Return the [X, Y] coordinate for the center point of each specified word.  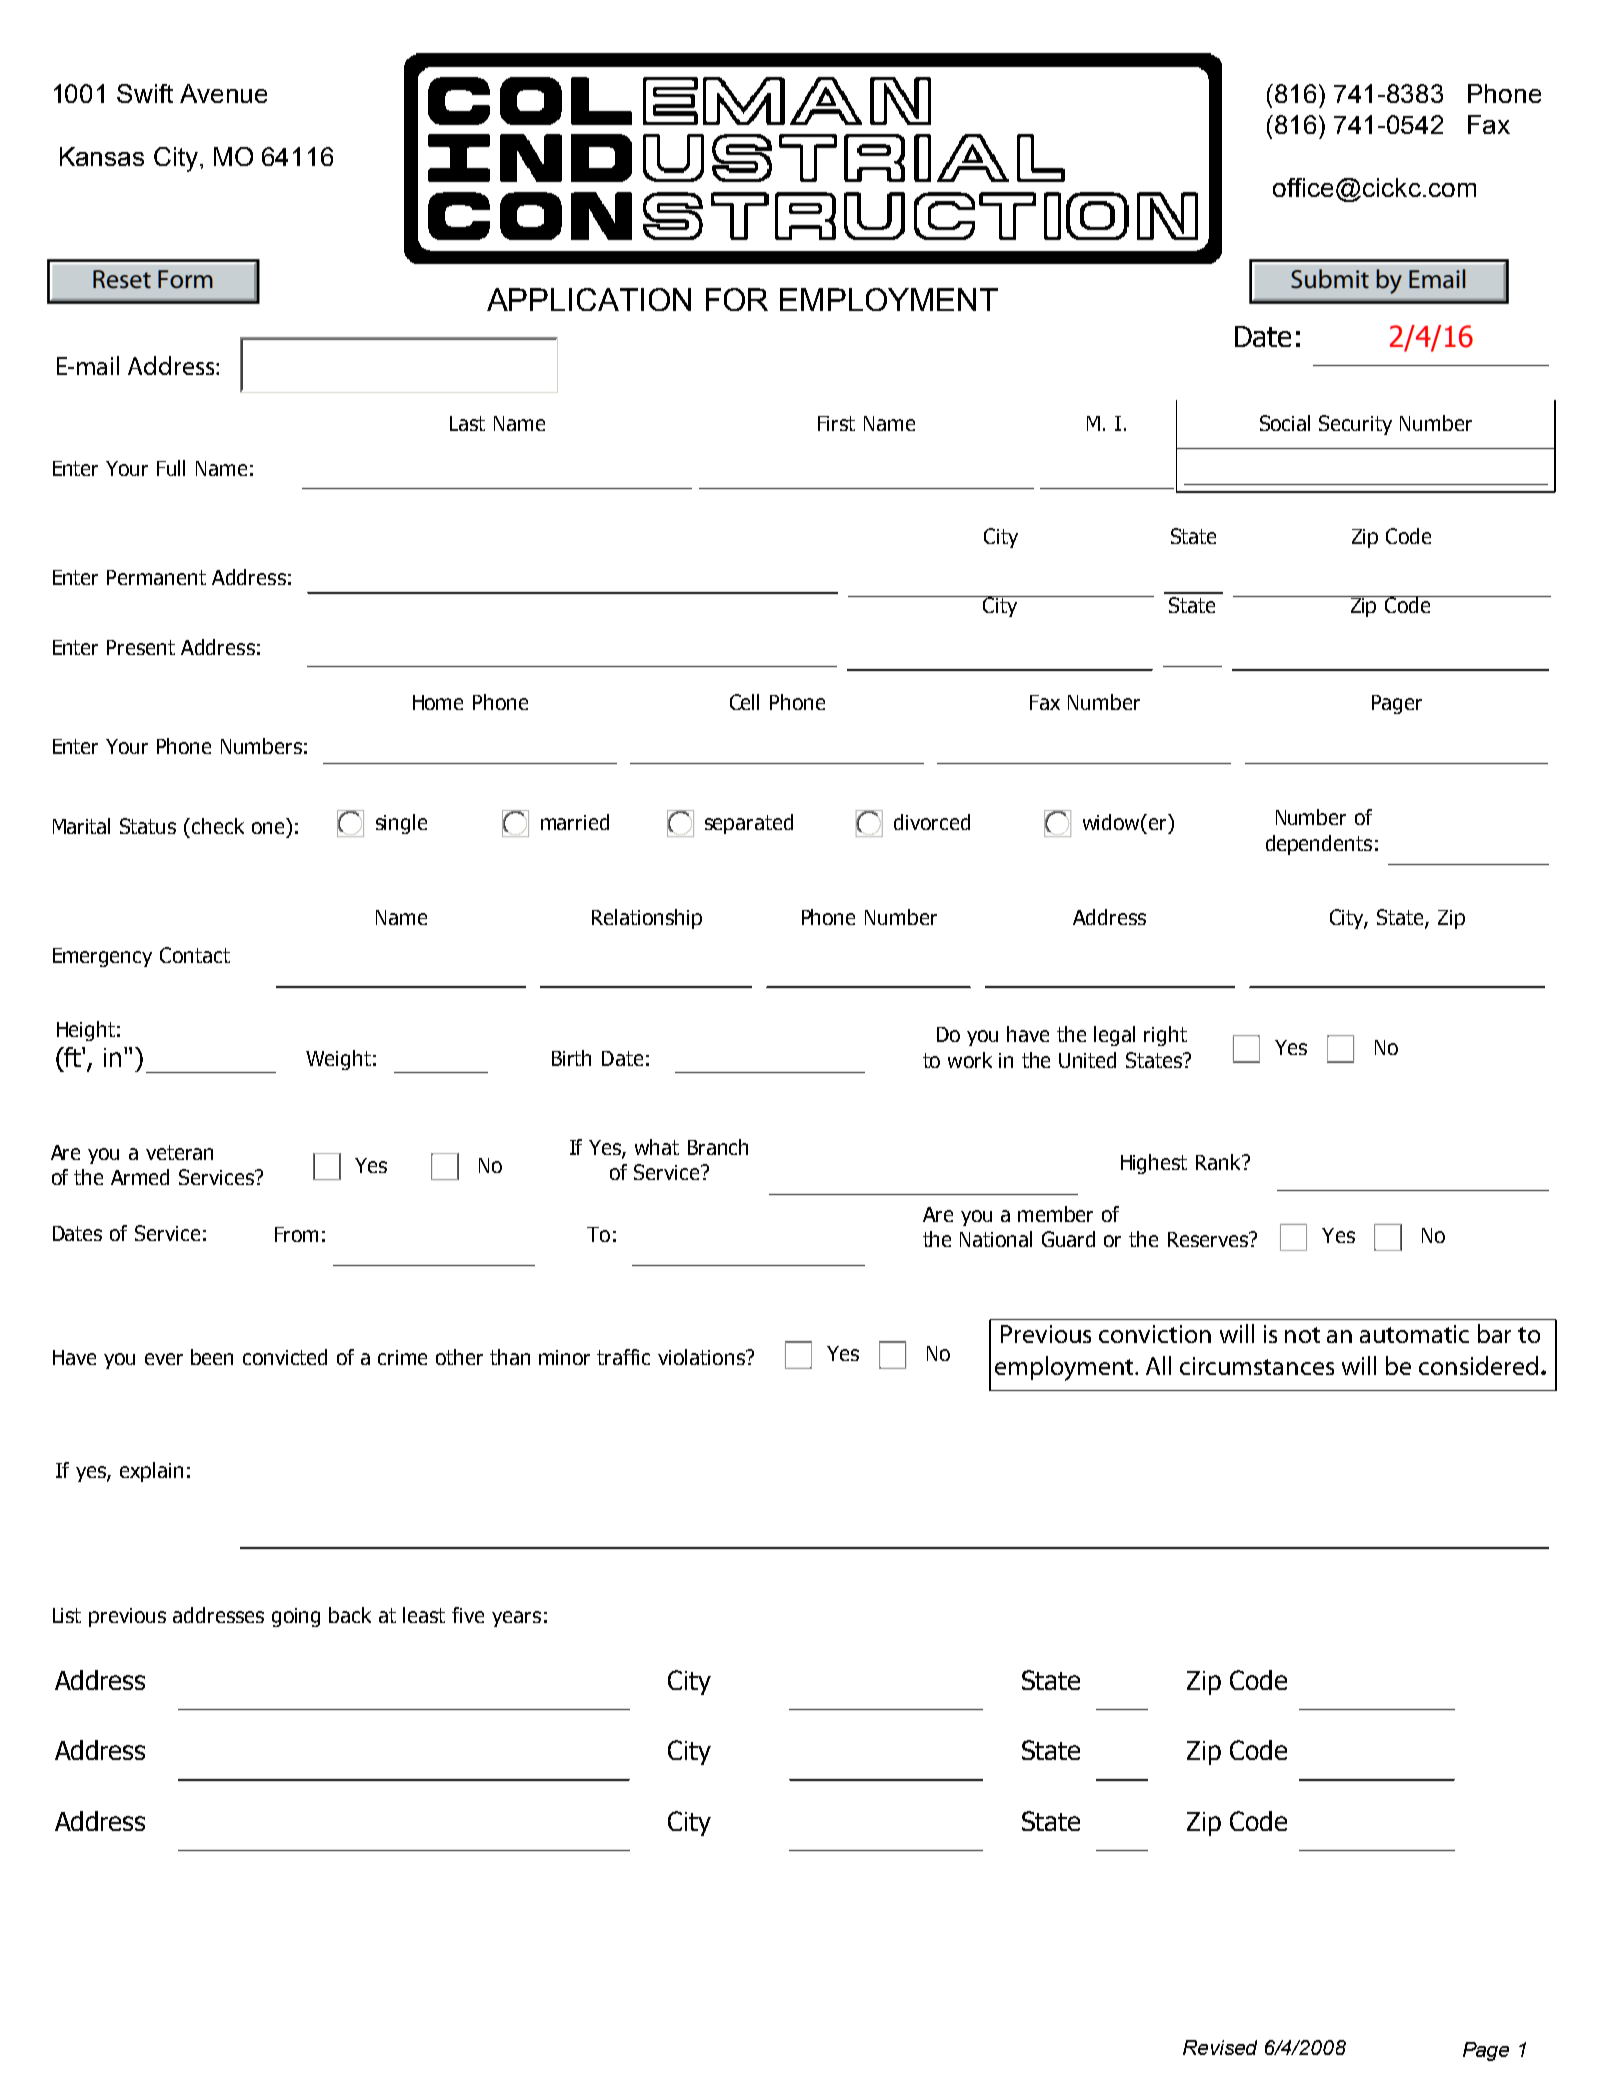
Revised [1220, 2047]
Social [1285, 423]
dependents [1319, 845]
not [1302, 1335]
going [296, 1617]
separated [749, 824]
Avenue [223, 93]
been [212, 1357]
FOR [737, 299]
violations [702, 1357]
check [218, 826]
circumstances [1257, 1366]
